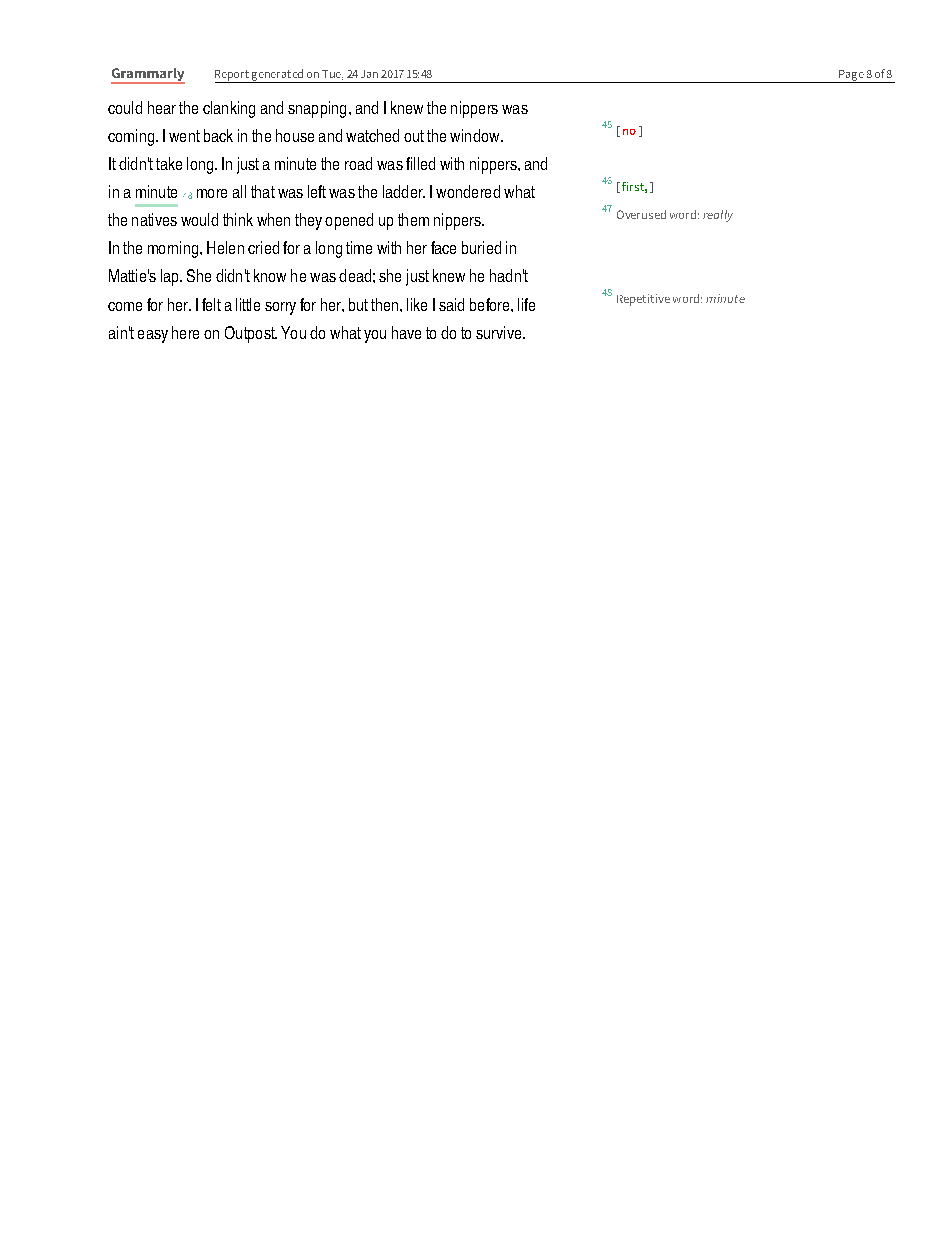  Describe the element at coordinates (332, 75) in the screenshot. I see `Tue` at that location.
